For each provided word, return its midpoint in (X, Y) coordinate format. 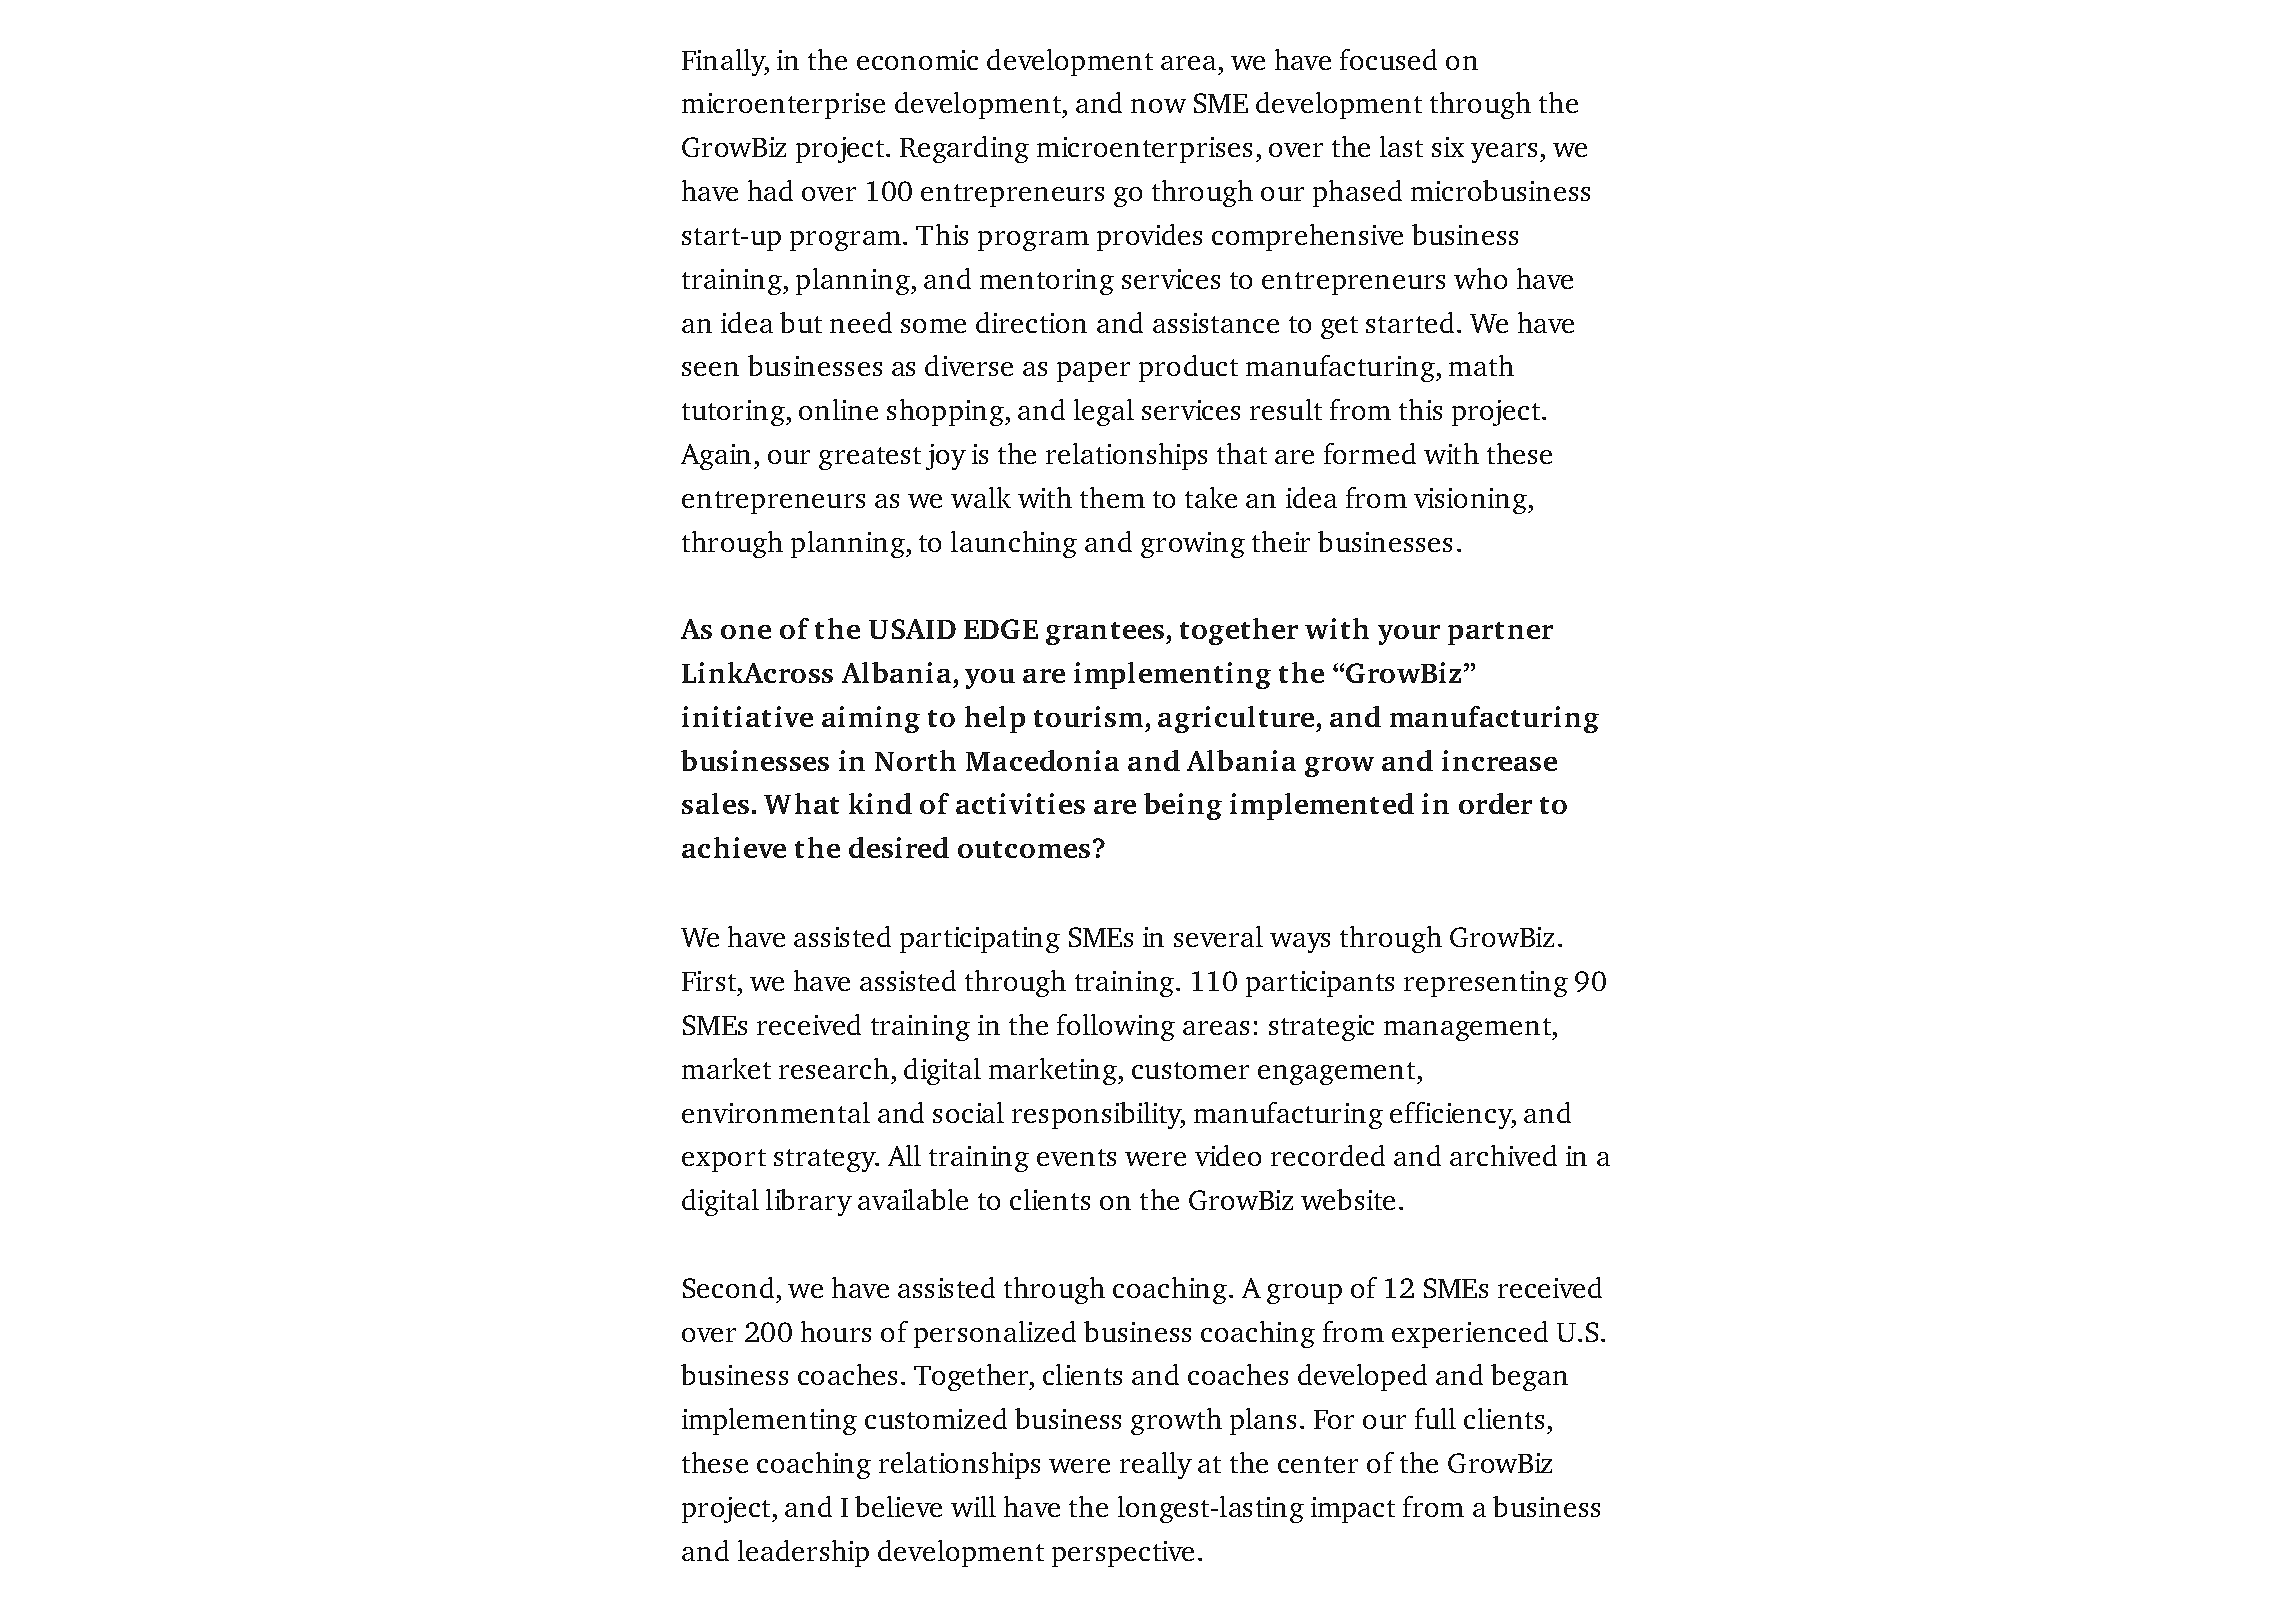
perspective (1123, 1554)
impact (1353, 1510)
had (770, 190)
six (1448, 147)
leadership (803, 1553)
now (1158, 106)
